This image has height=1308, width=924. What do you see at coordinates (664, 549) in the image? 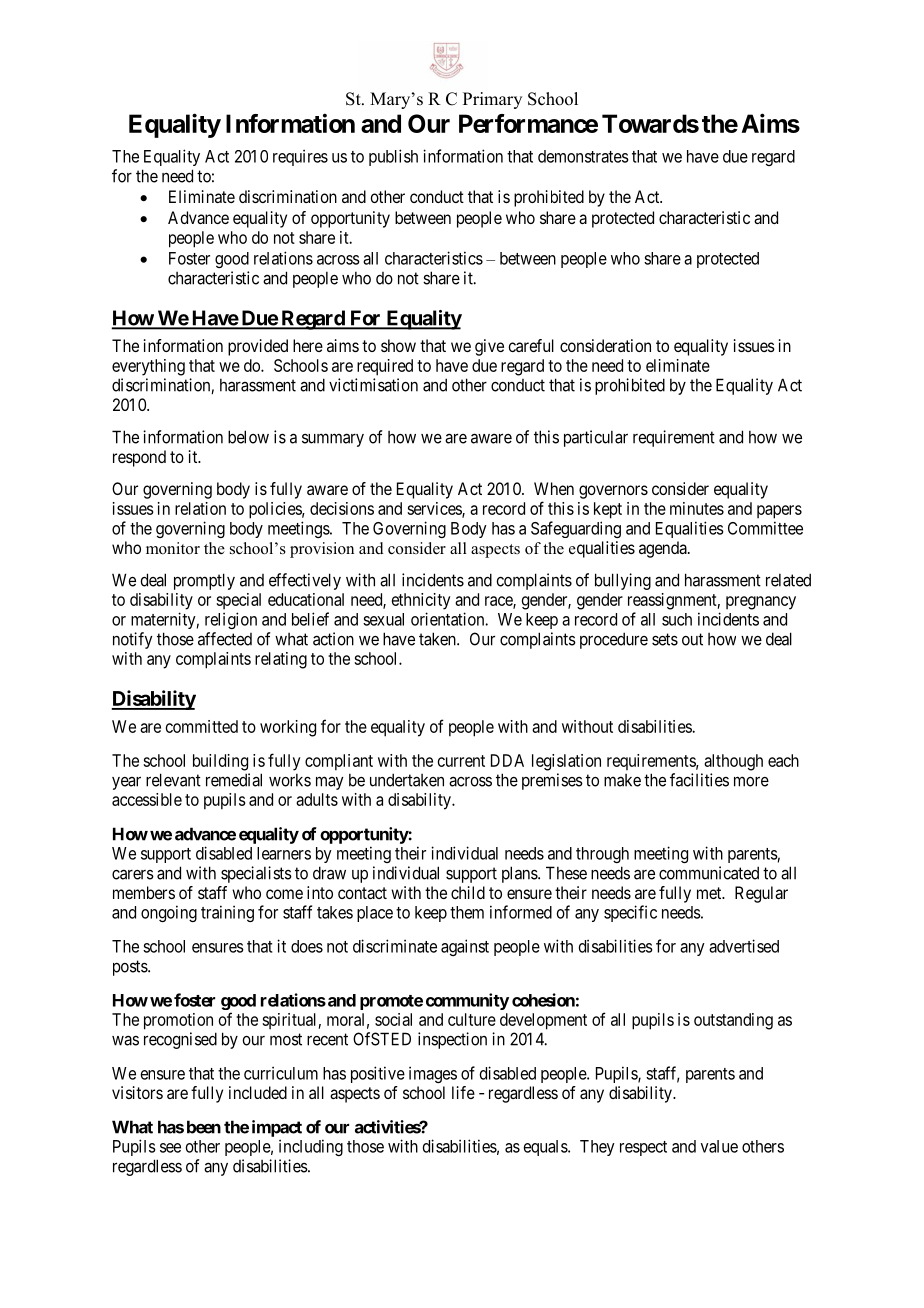
I see `agenda` at bounding box center [664, 549].
